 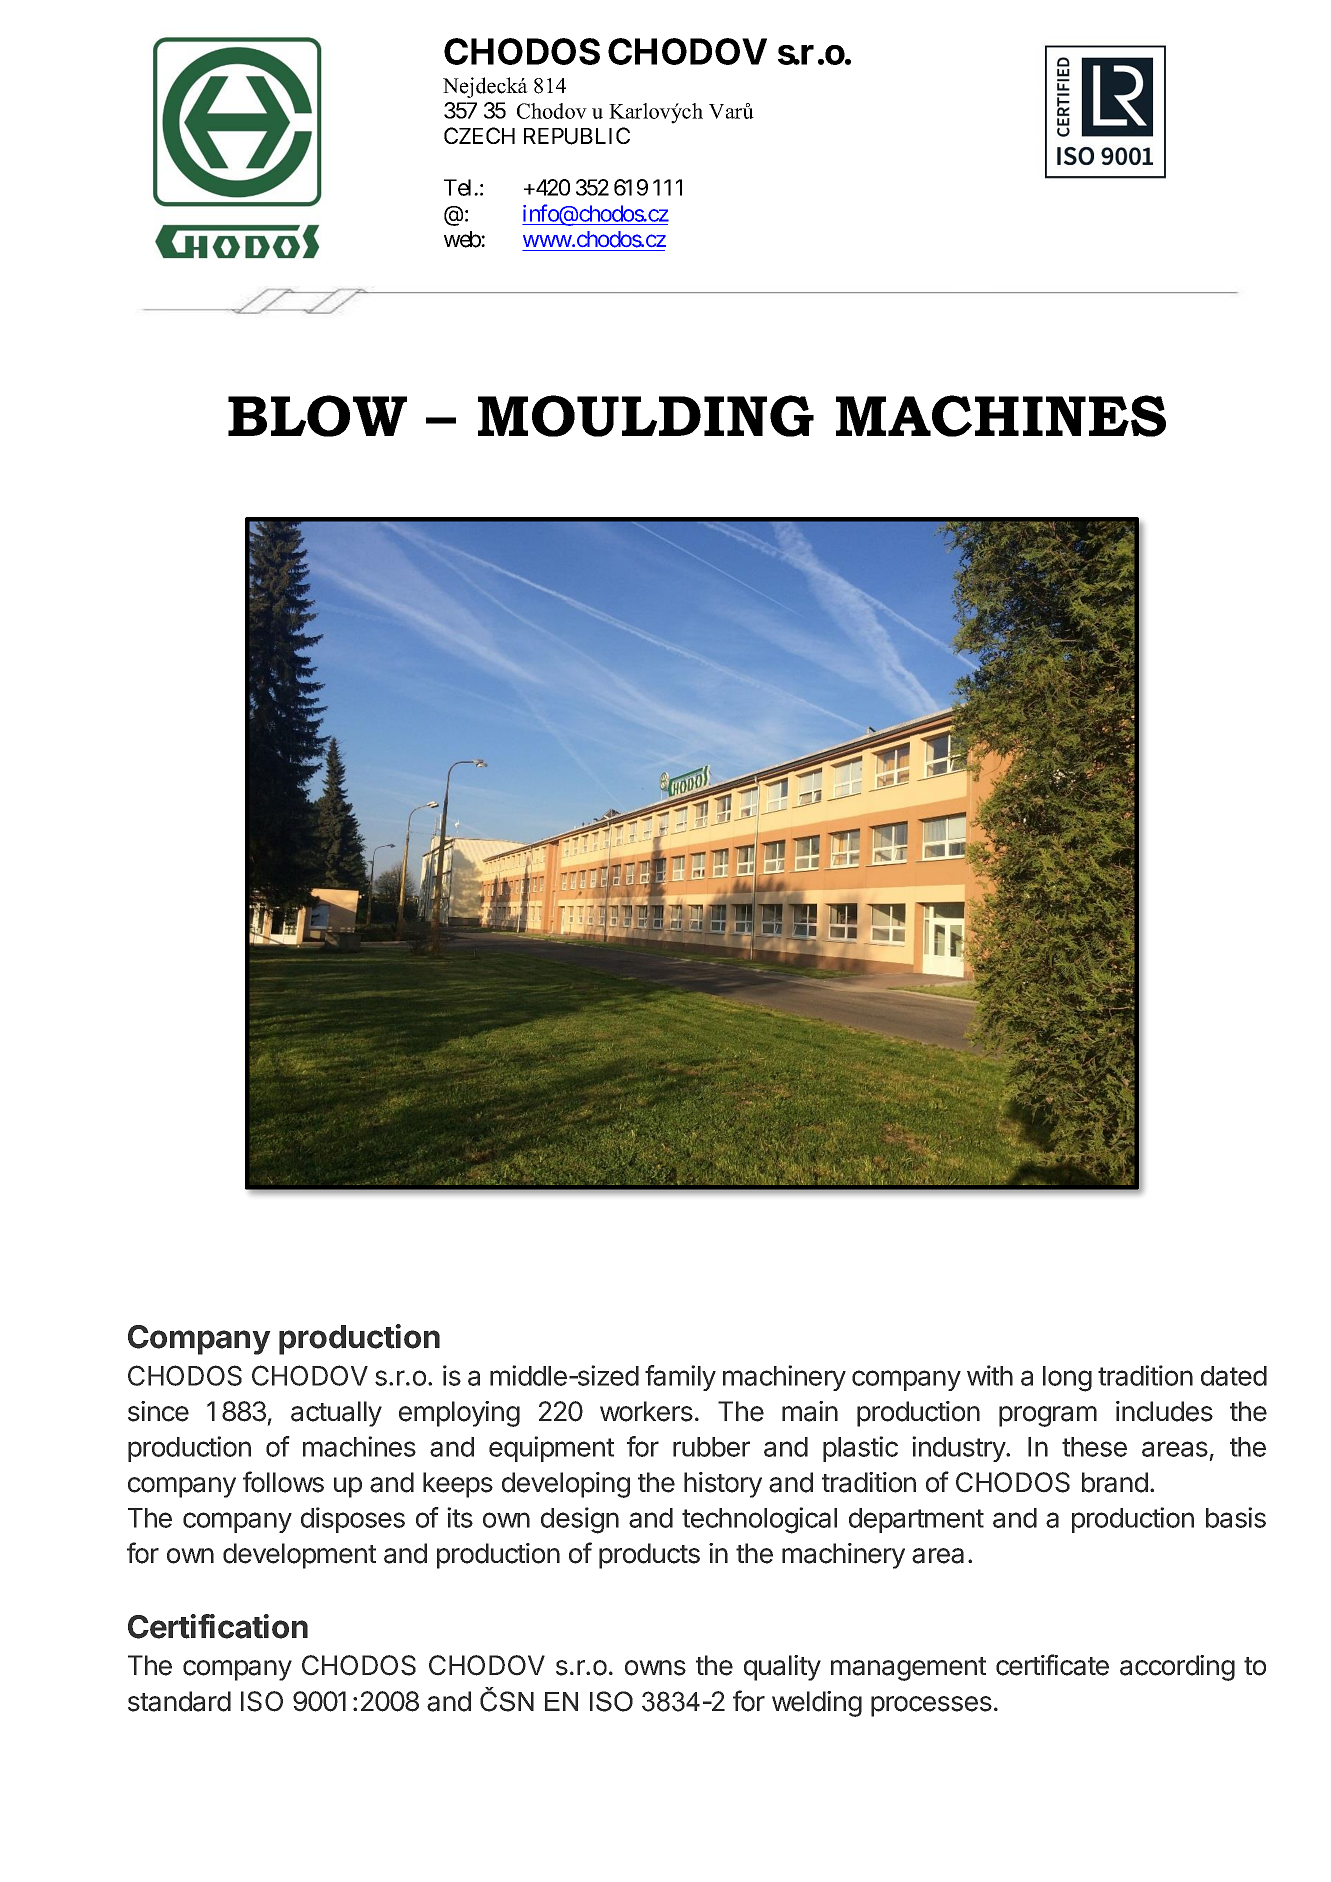 I want to click on Certification, so click(x=218, y=1626).
